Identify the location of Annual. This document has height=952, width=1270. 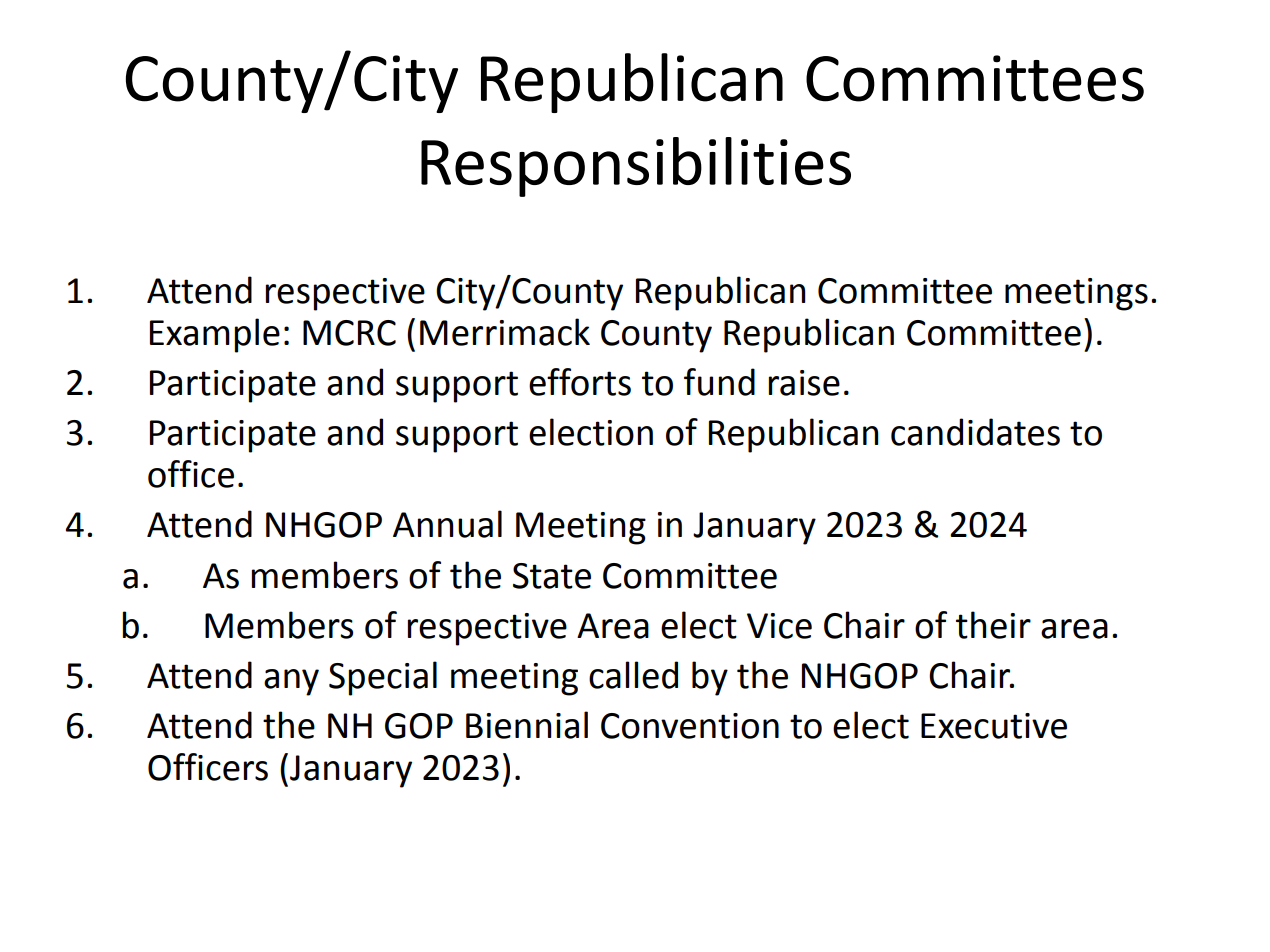
(447, 524).
